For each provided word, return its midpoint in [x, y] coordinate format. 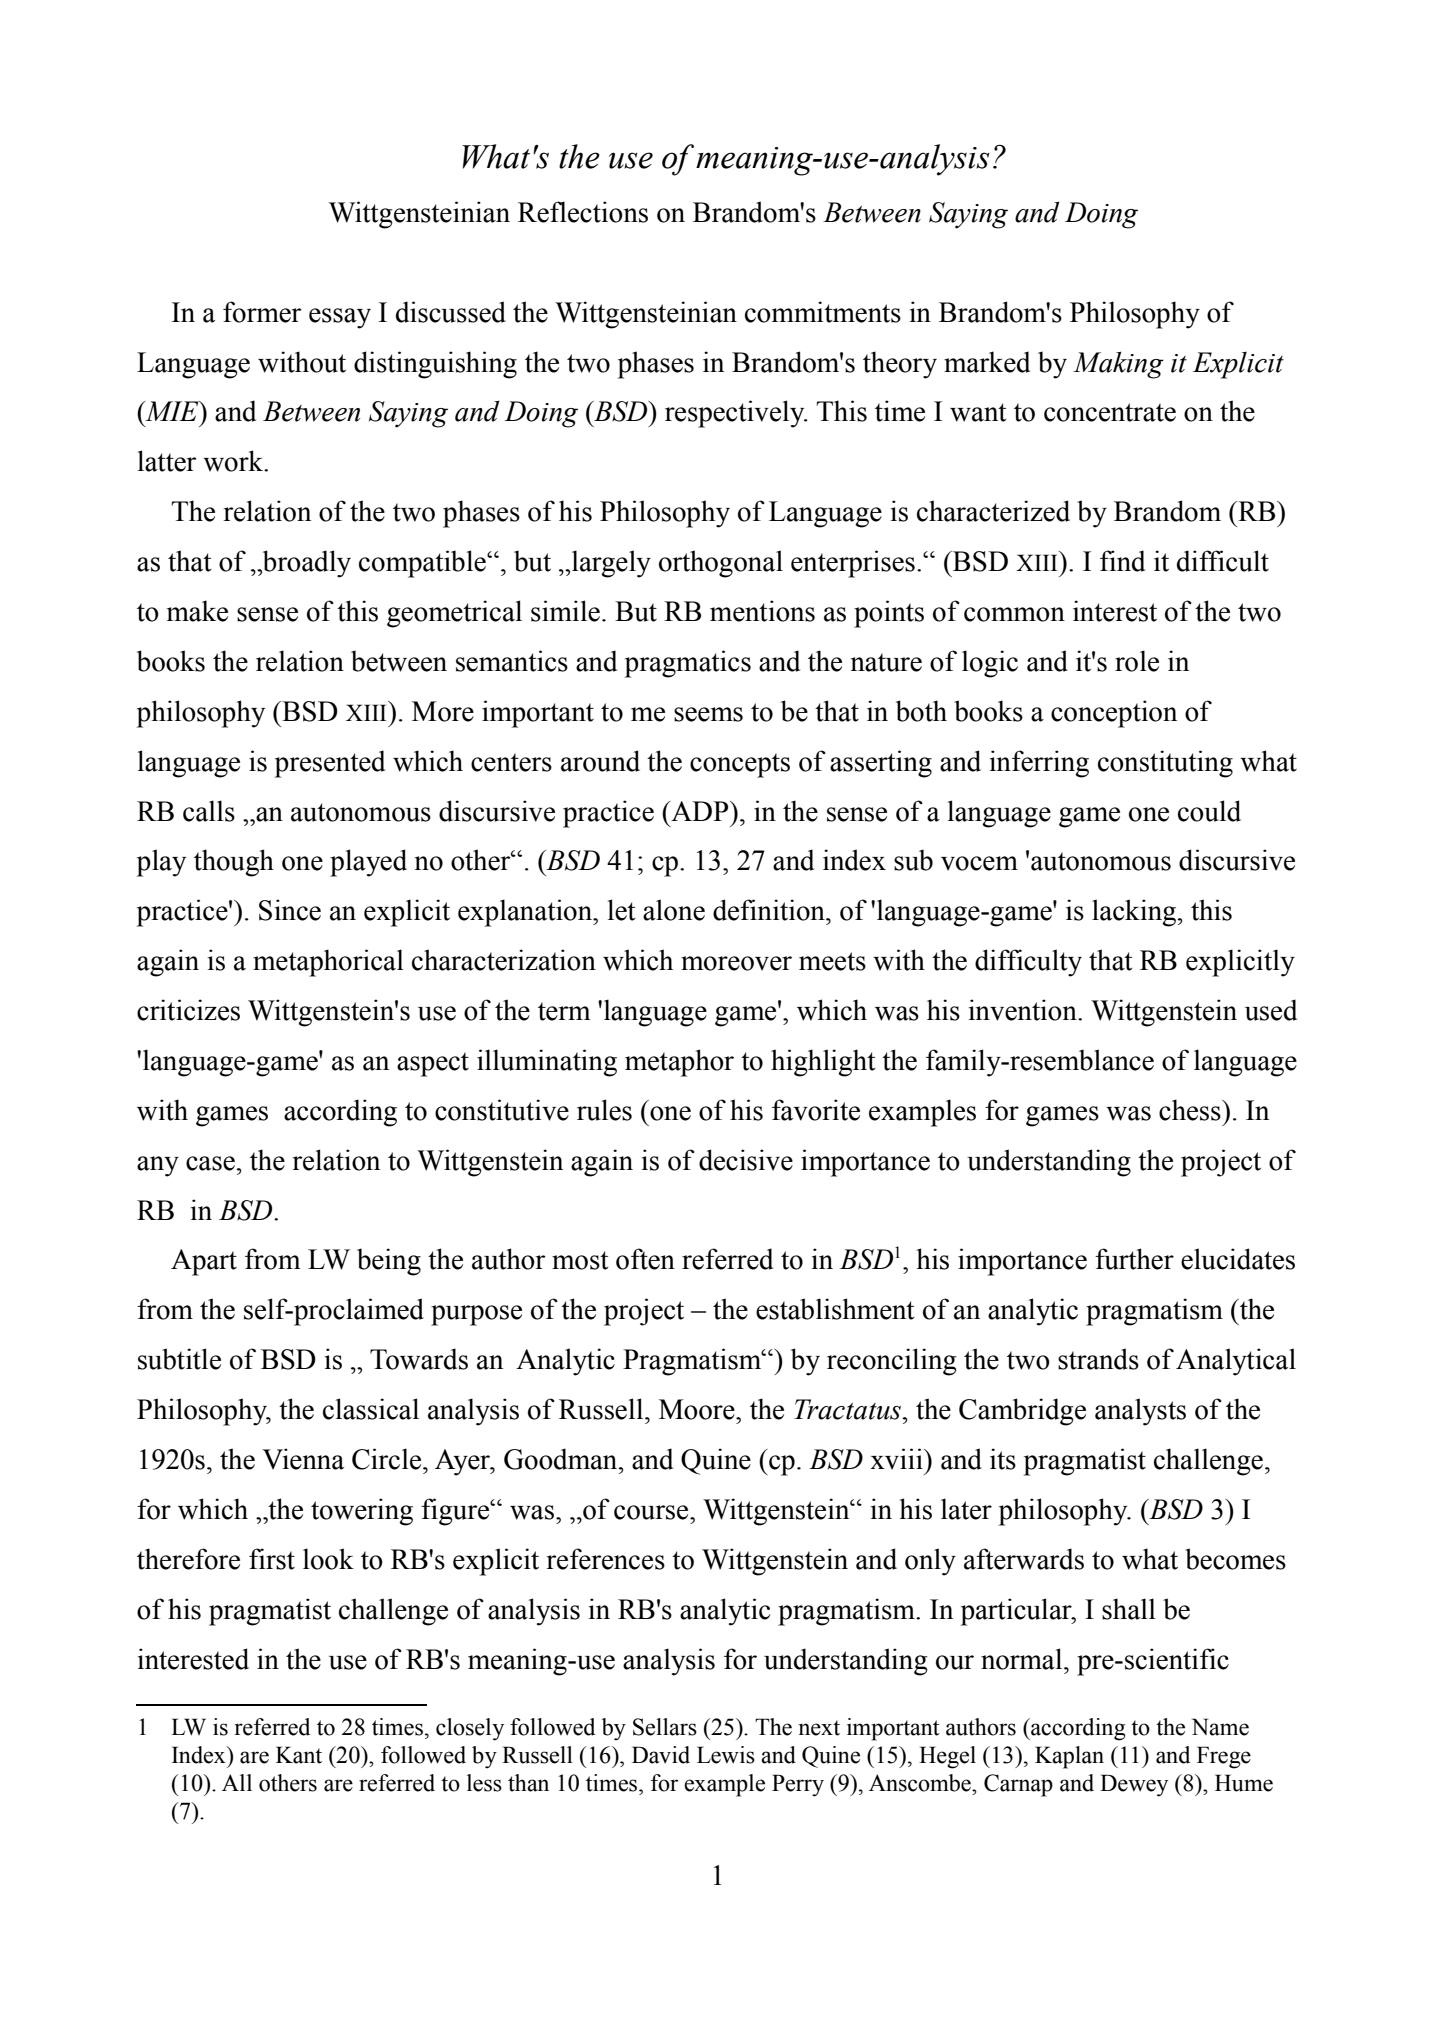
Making [1118, 365]
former [262, 312]
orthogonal [721, 564]
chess [1191, 1110]
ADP [700, 811]
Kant [299, 1755]
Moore [698, 1409]
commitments [823, 312]
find [1122, 561]
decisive [746, 1160]
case [210, 1163]
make [197, 611]
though [234, 863]
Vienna [303, 1459]
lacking [1135, 913]
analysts [1140, 1412]
